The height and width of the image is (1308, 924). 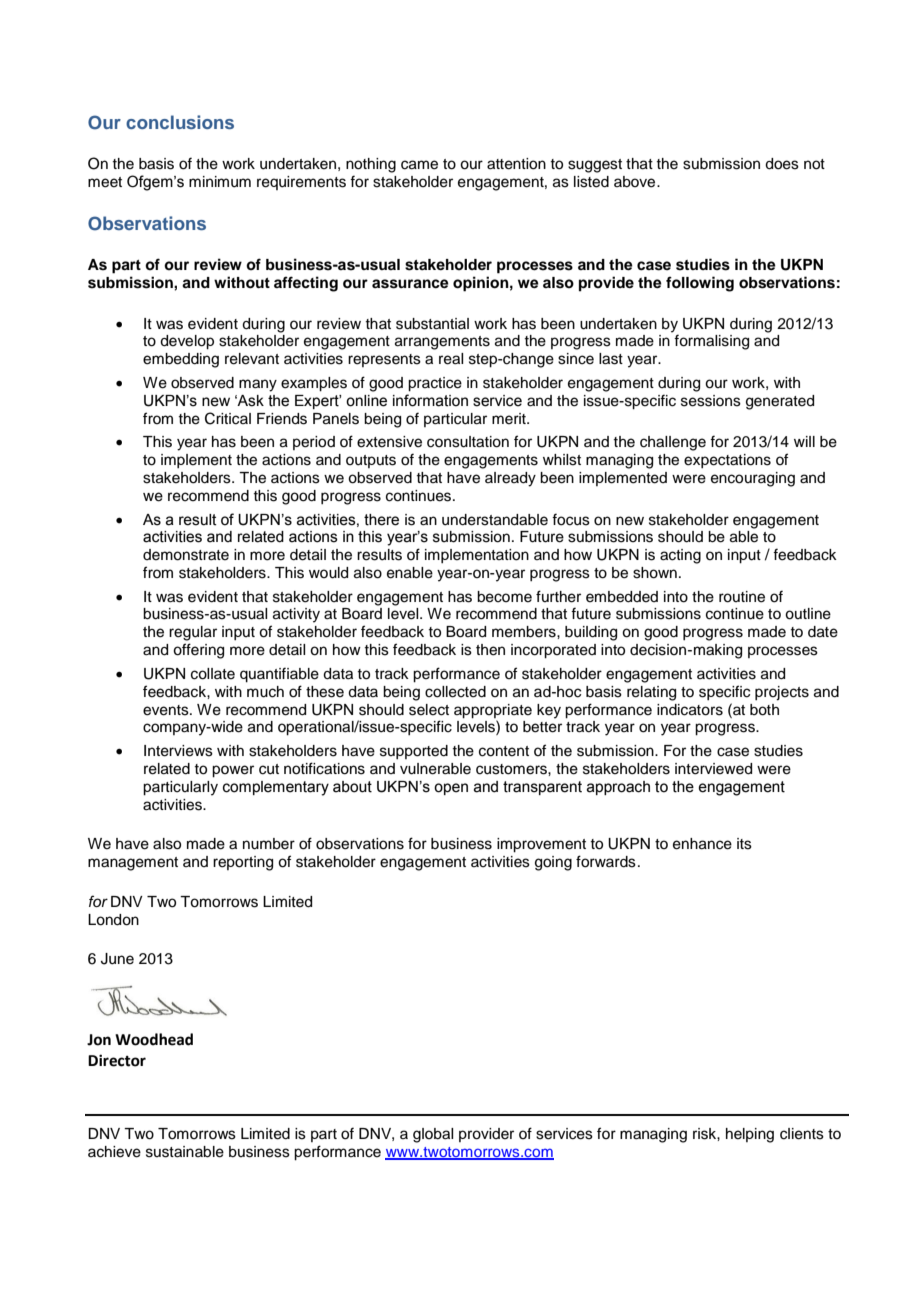 What do you see at coordinates (782, 164) in the image?
I see `does` at bounding box center [782, 164].
